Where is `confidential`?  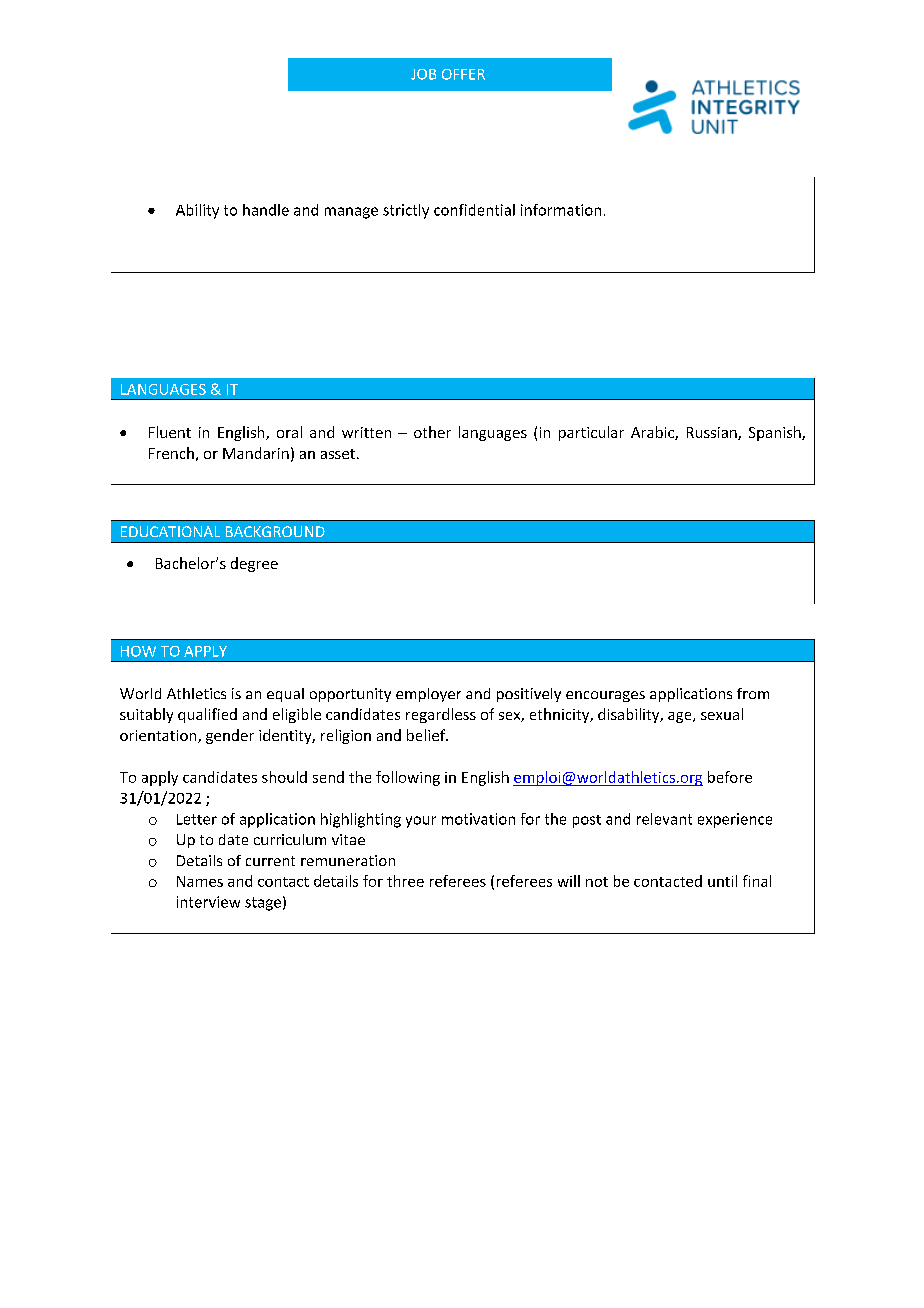
confidential is located at coordinates (474, 210).
